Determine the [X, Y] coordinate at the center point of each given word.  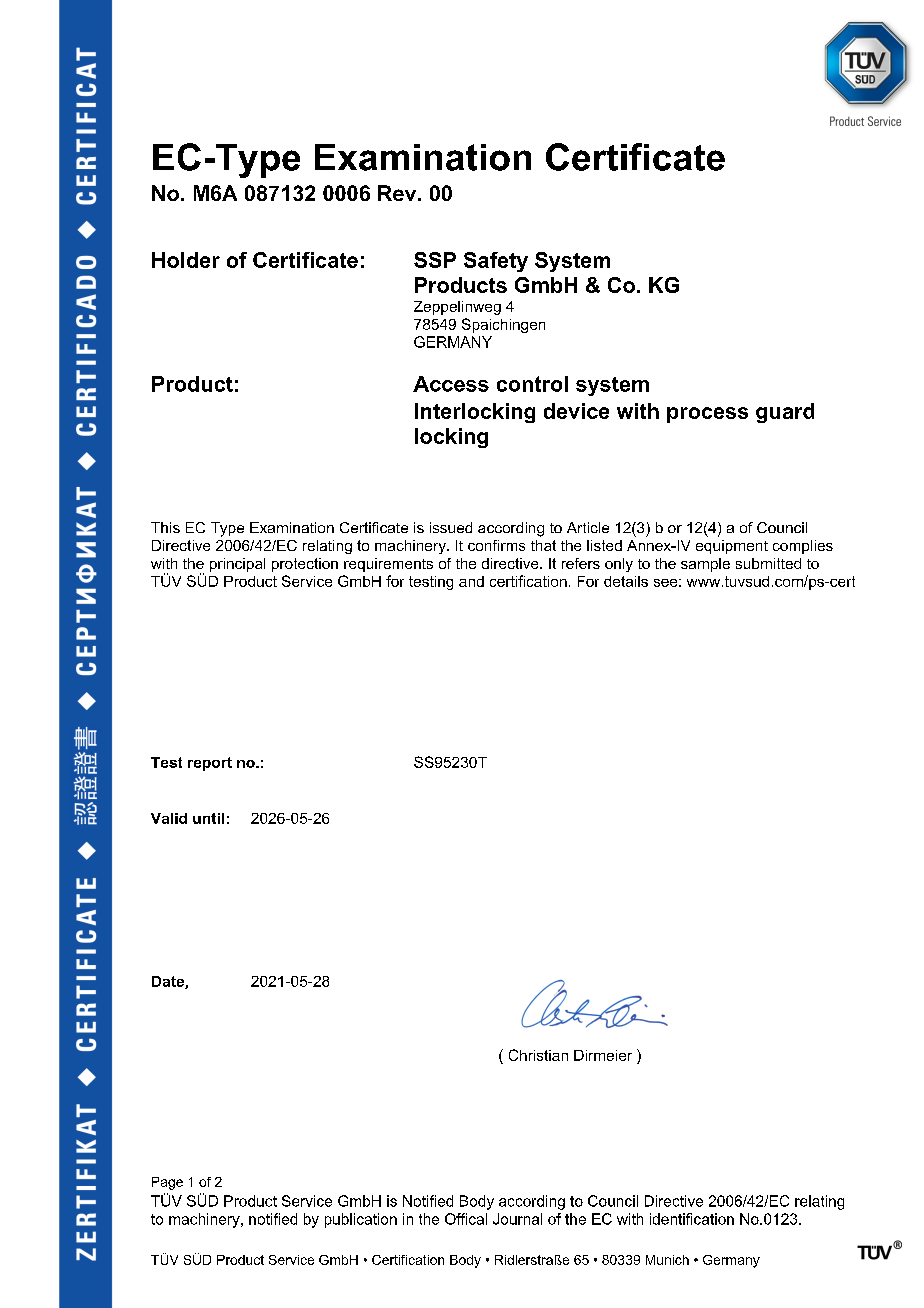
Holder [186, 260]
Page [167, 1183]
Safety [496, 262]
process [707, 415]
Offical [466, 1219]
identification [692, 1219]
